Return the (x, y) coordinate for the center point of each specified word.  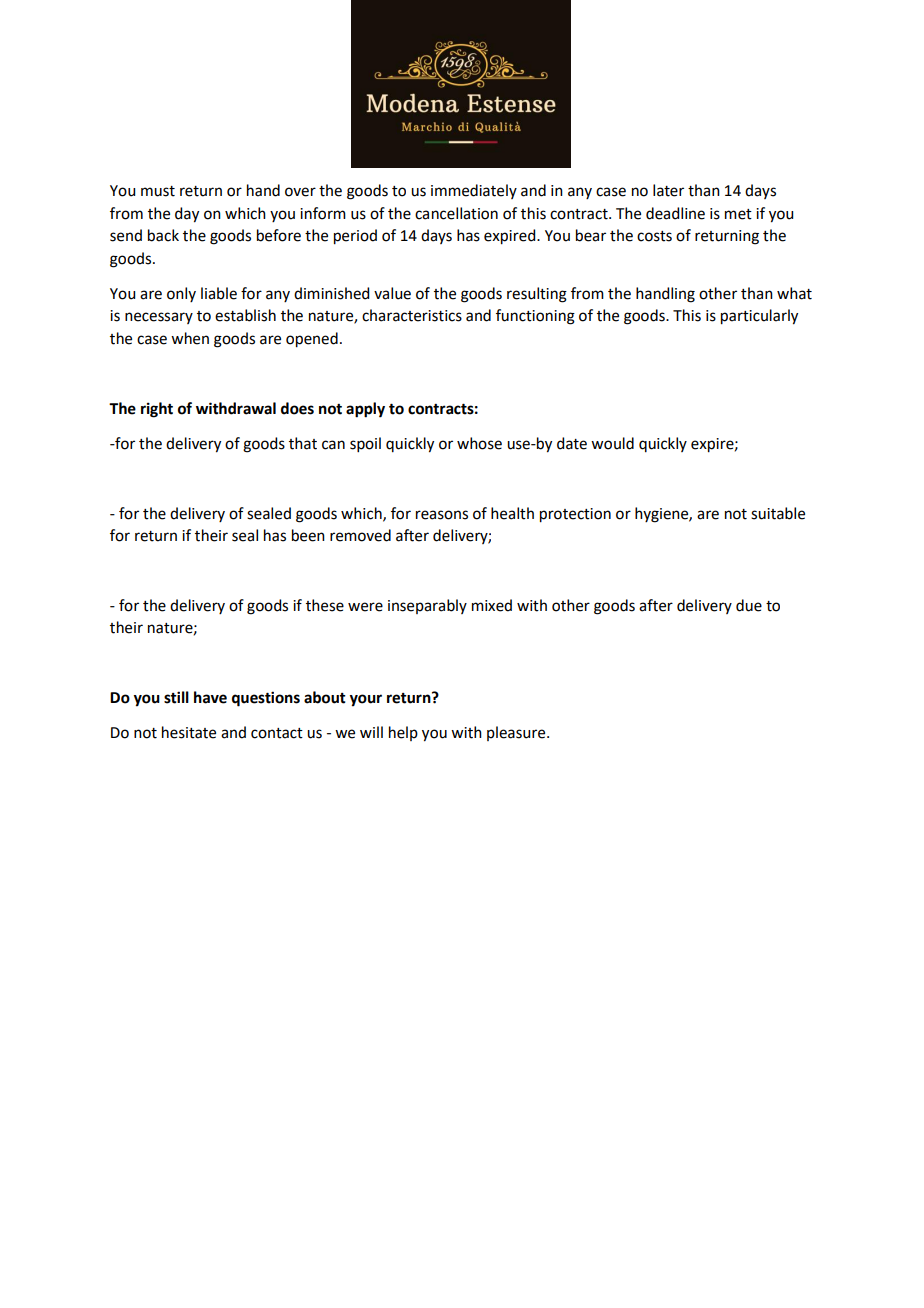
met (738, 214)
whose (479, 443)
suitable (778, 513)
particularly (759, 317)
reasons (442, 515)
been (308, 535)
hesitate (189, 732)
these (325, 605)
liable (219, 293)
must (158, 191)
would (612, 443)
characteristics (412, 315)
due (749, 605)
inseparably (427, 606)
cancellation (456, 213)
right (157, 410)
